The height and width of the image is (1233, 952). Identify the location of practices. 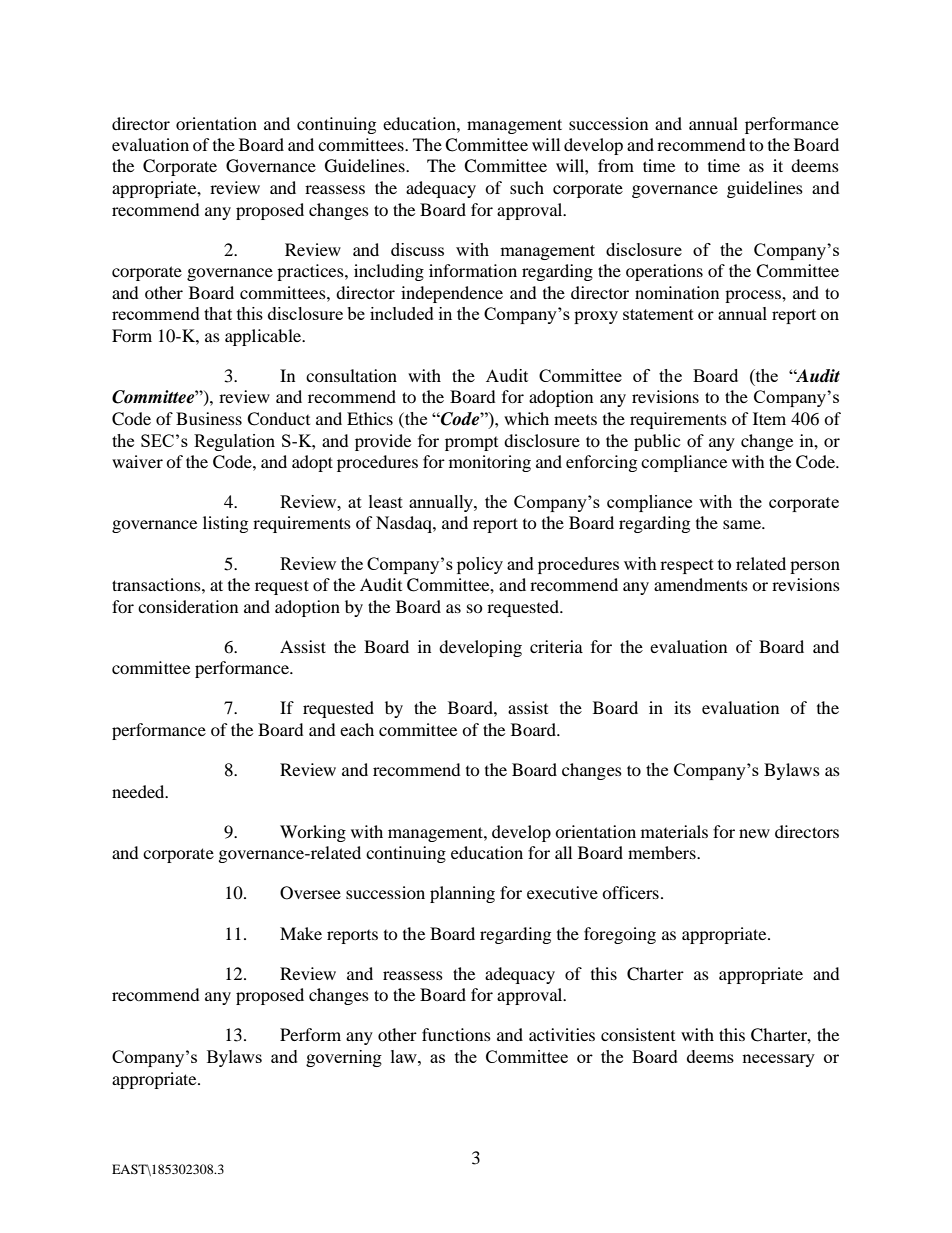
(311, 272).
